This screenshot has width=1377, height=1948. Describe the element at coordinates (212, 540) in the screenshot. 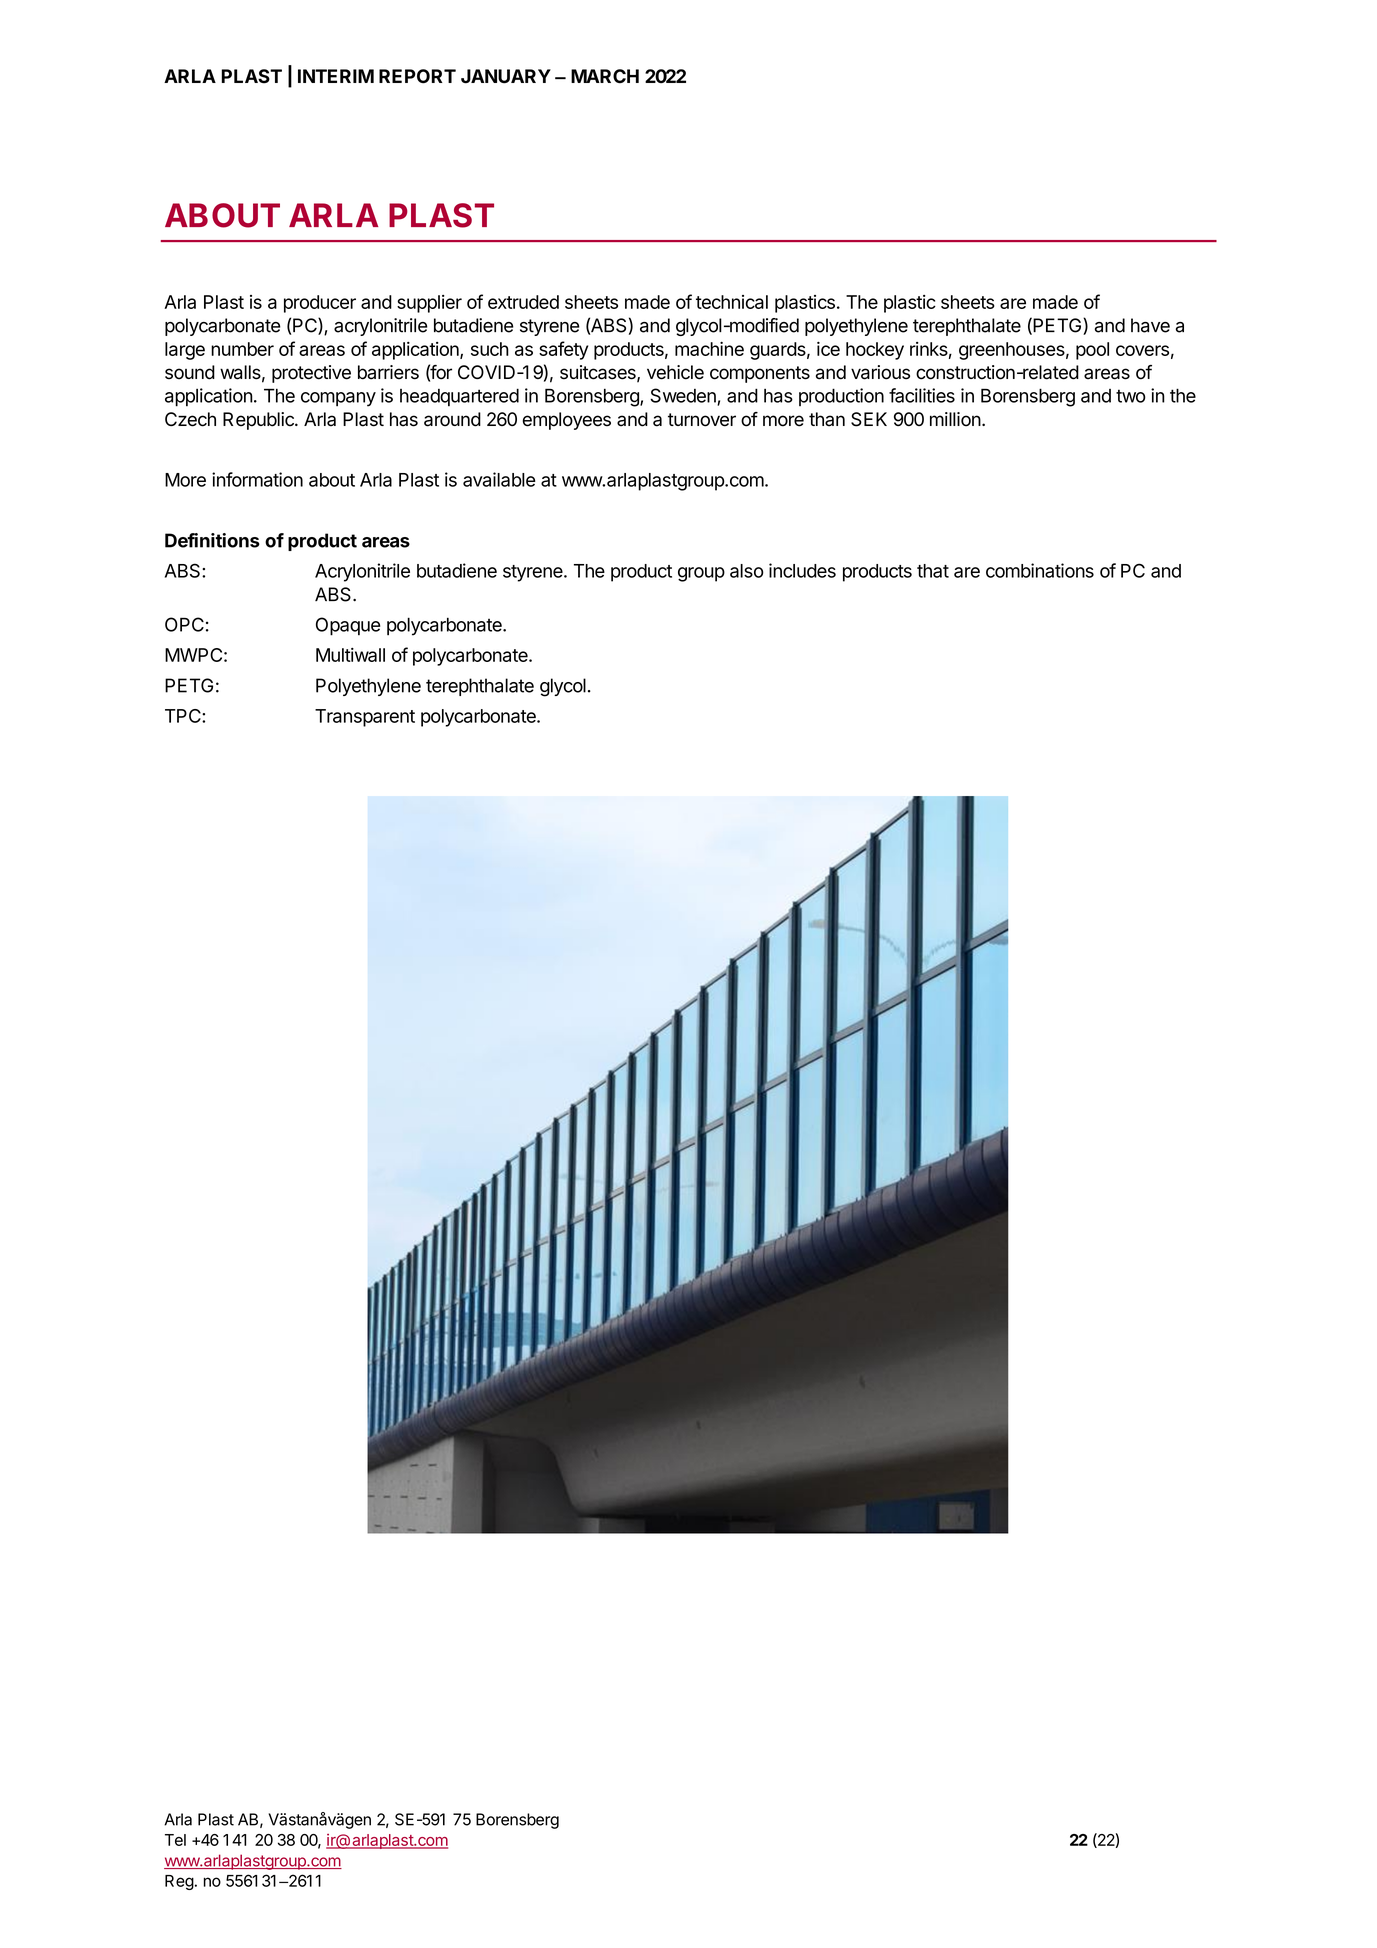

I see `Definitions` at that location.
